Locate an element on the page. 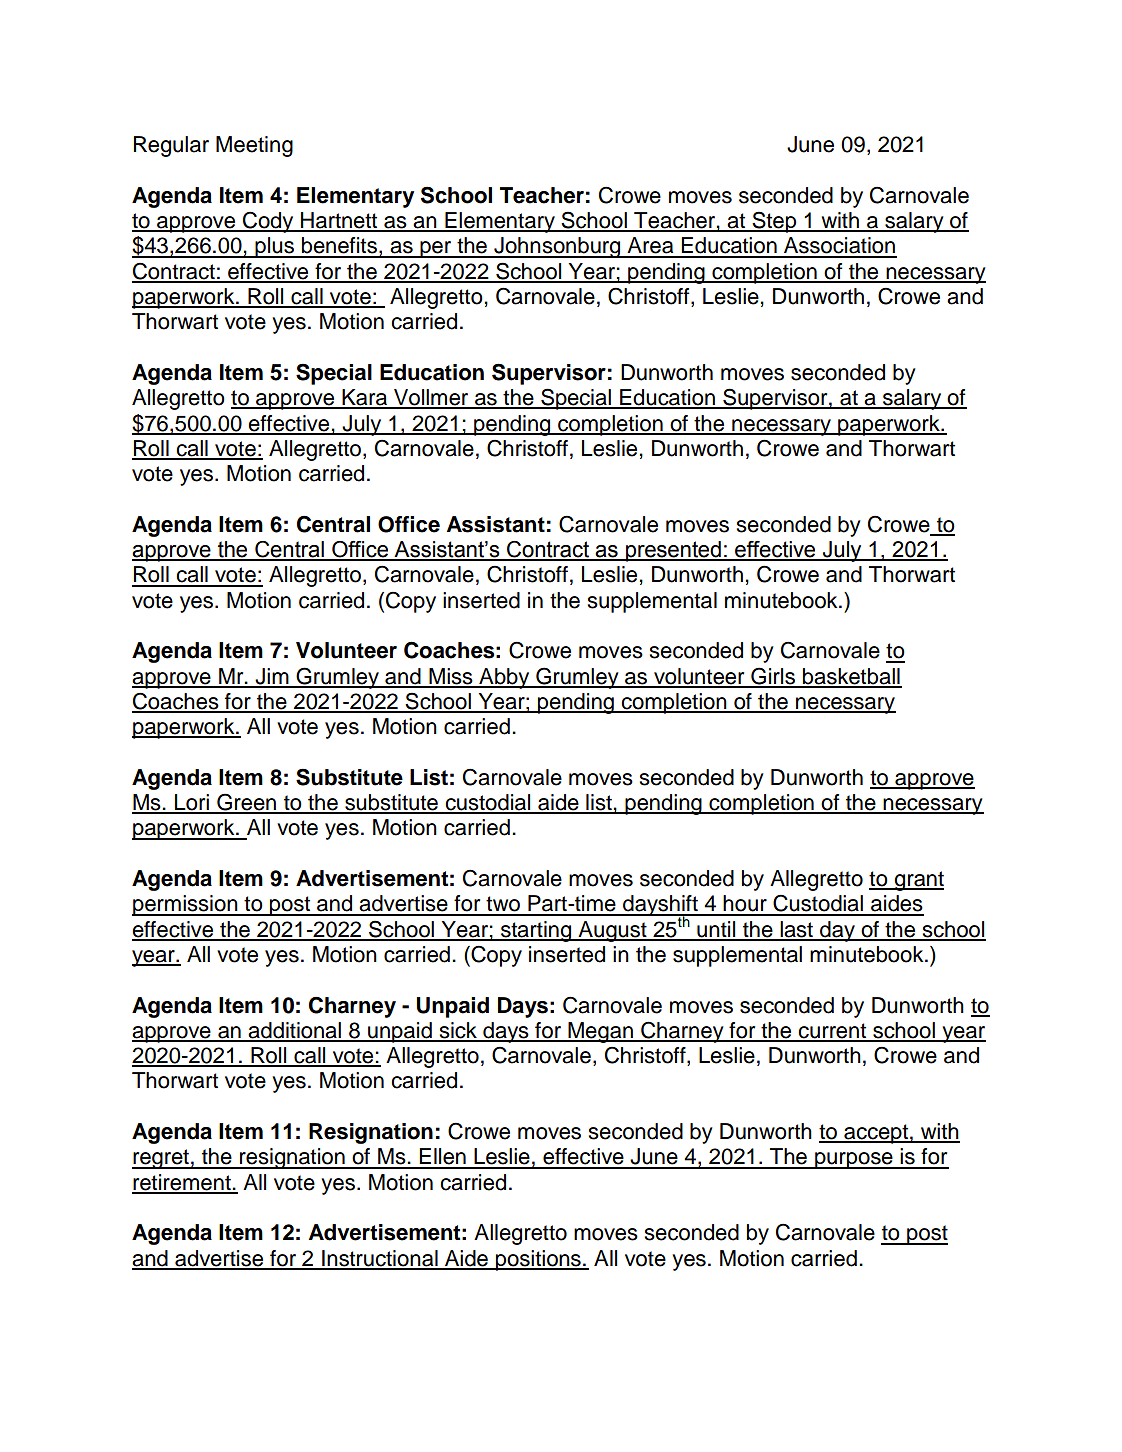  presented is located at coordinates (673, 551).
